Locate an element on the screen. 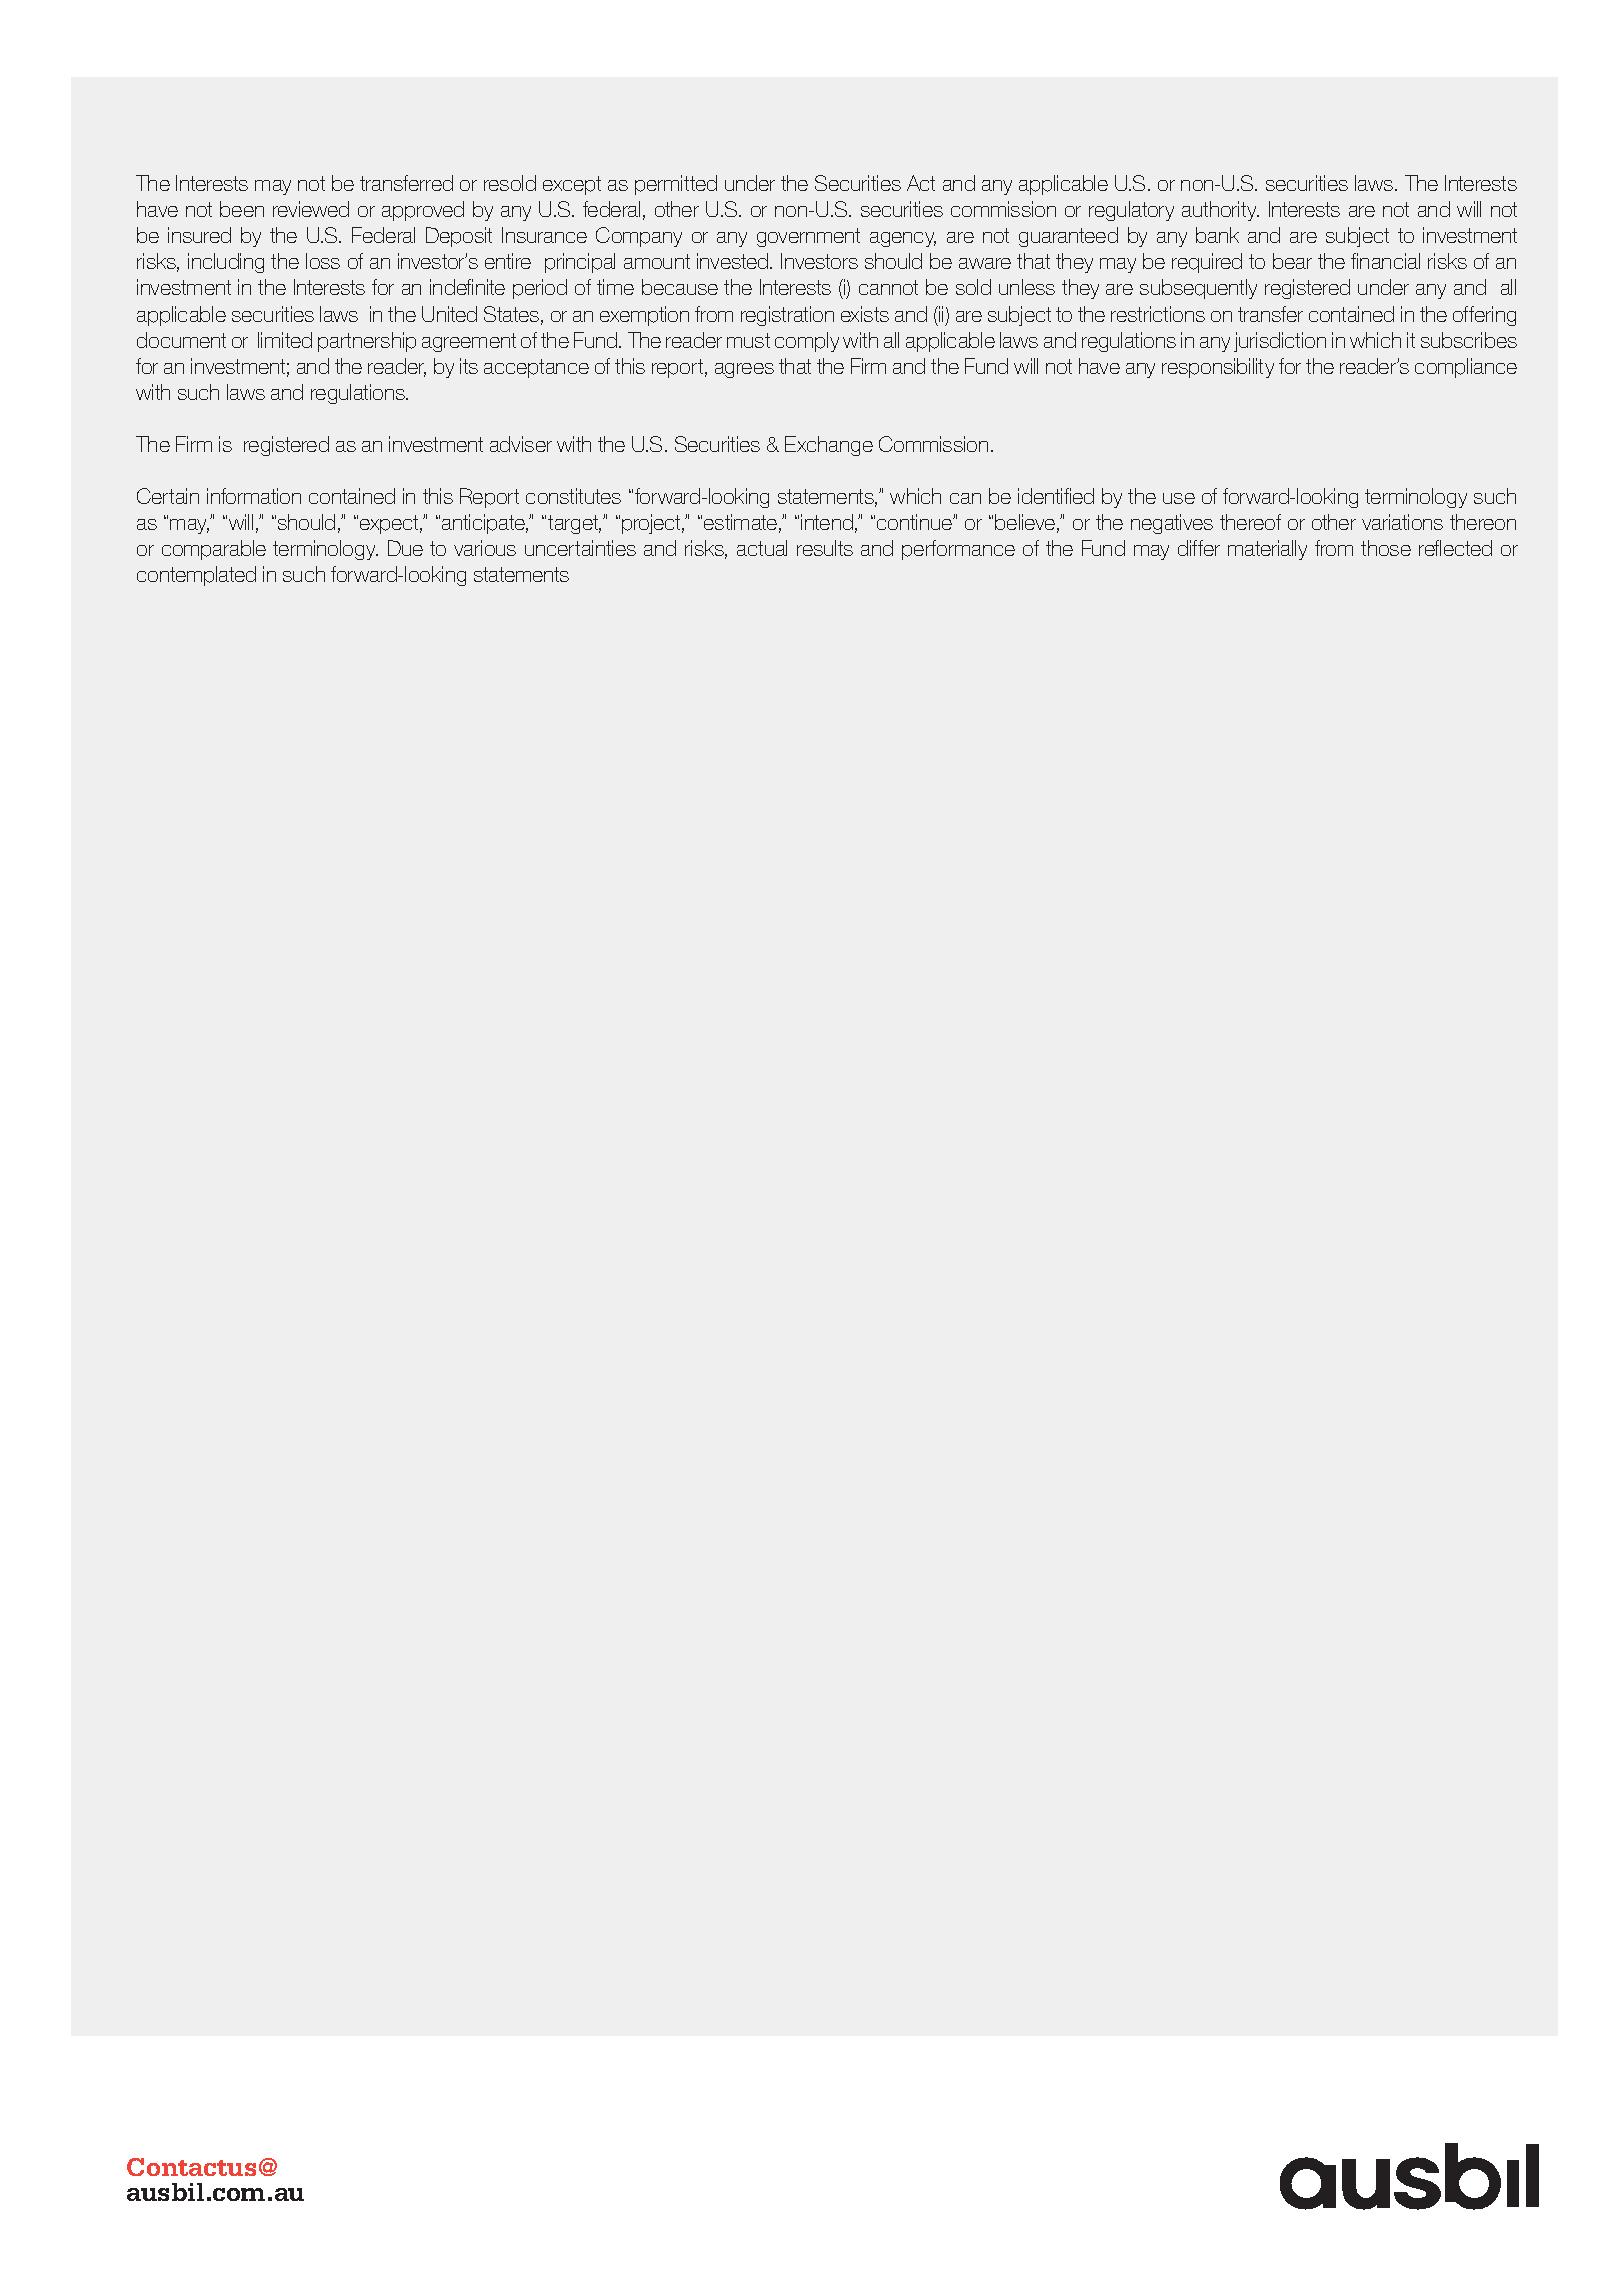 The width and height of the screenshot is (1616, 2286). information is located at coordinates (254, 496).
